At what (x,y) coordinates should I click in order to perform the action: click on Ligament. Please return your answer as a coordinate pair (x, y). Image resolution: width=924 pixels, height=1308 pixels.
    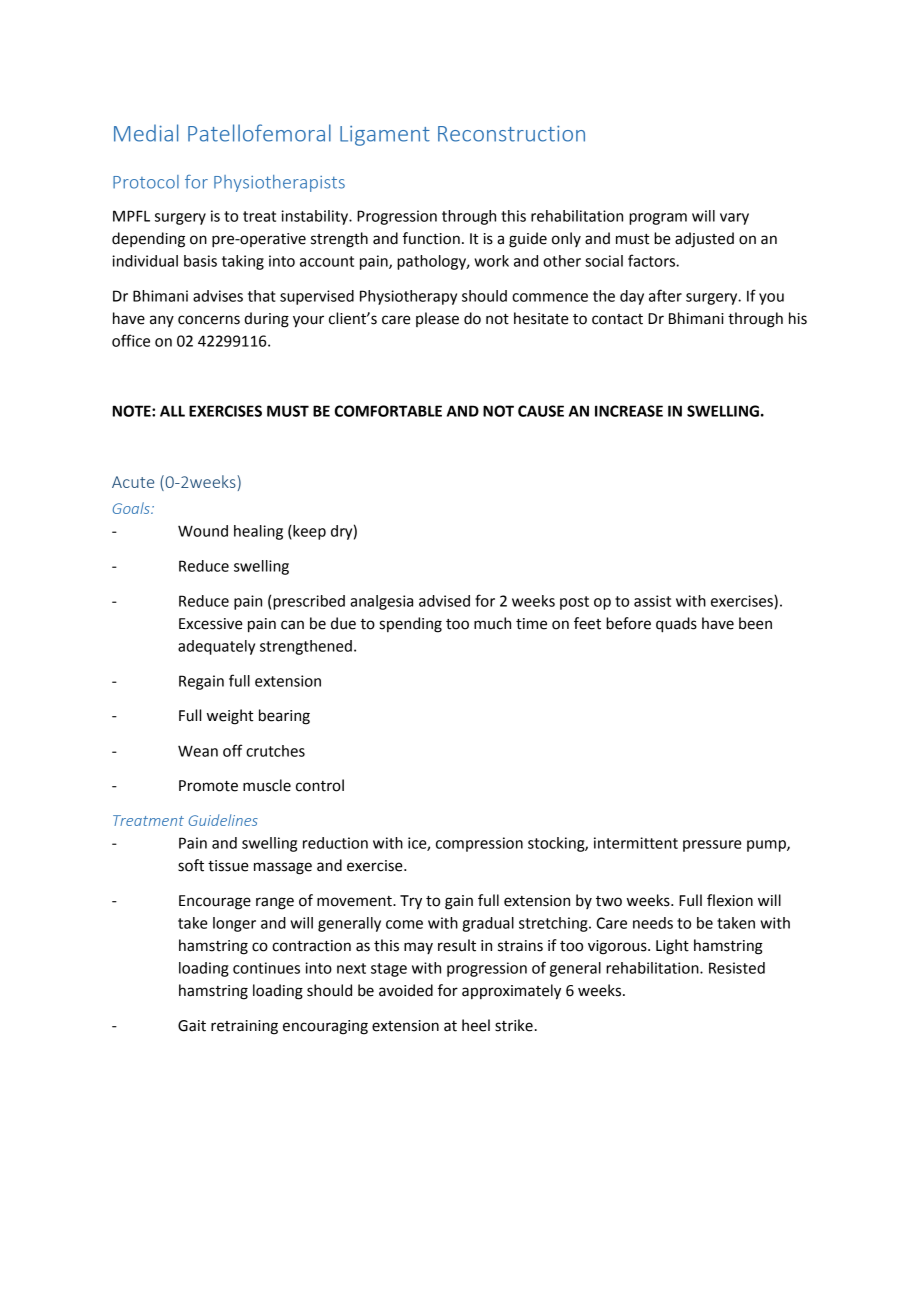
    Looking at the image, I should click on (385, 136).
